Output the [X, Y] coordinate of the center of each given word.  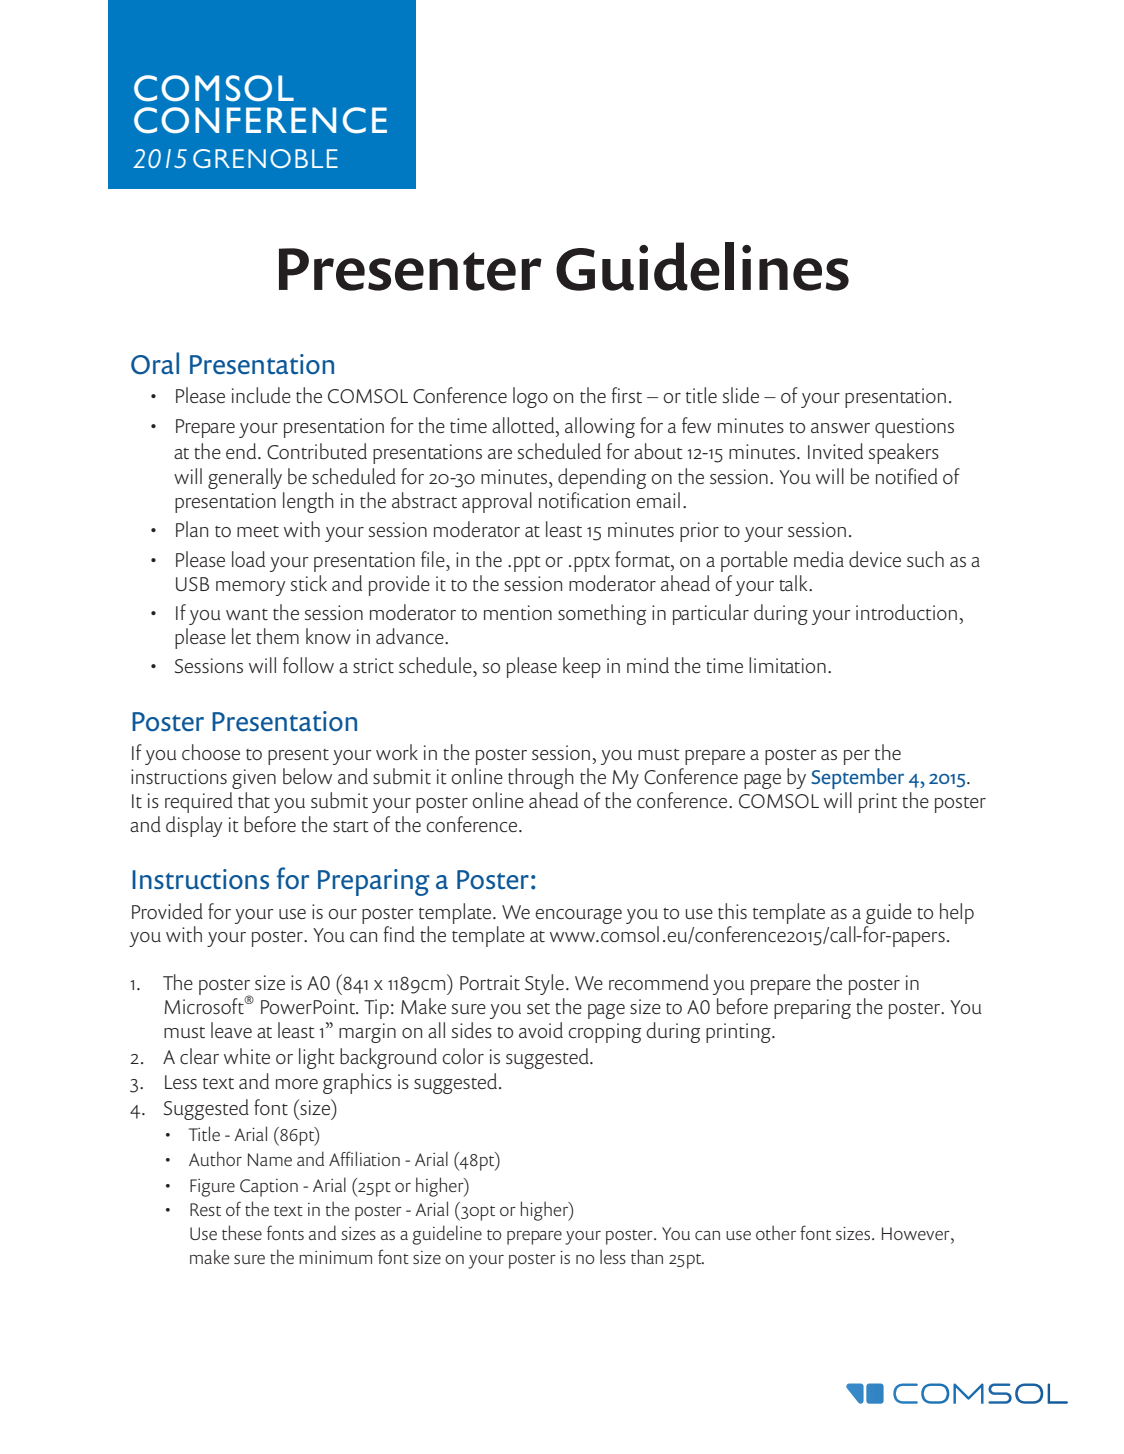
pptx [592, 564]
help [957, 913]
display [194, 826]
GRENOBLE [265, 158]
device [875, 559]
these [242, 1232]
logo [530, 397]
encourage [578, 916]
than [647, 1256]
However [917, 1233]
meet [258, 531]
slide [741, 395]
